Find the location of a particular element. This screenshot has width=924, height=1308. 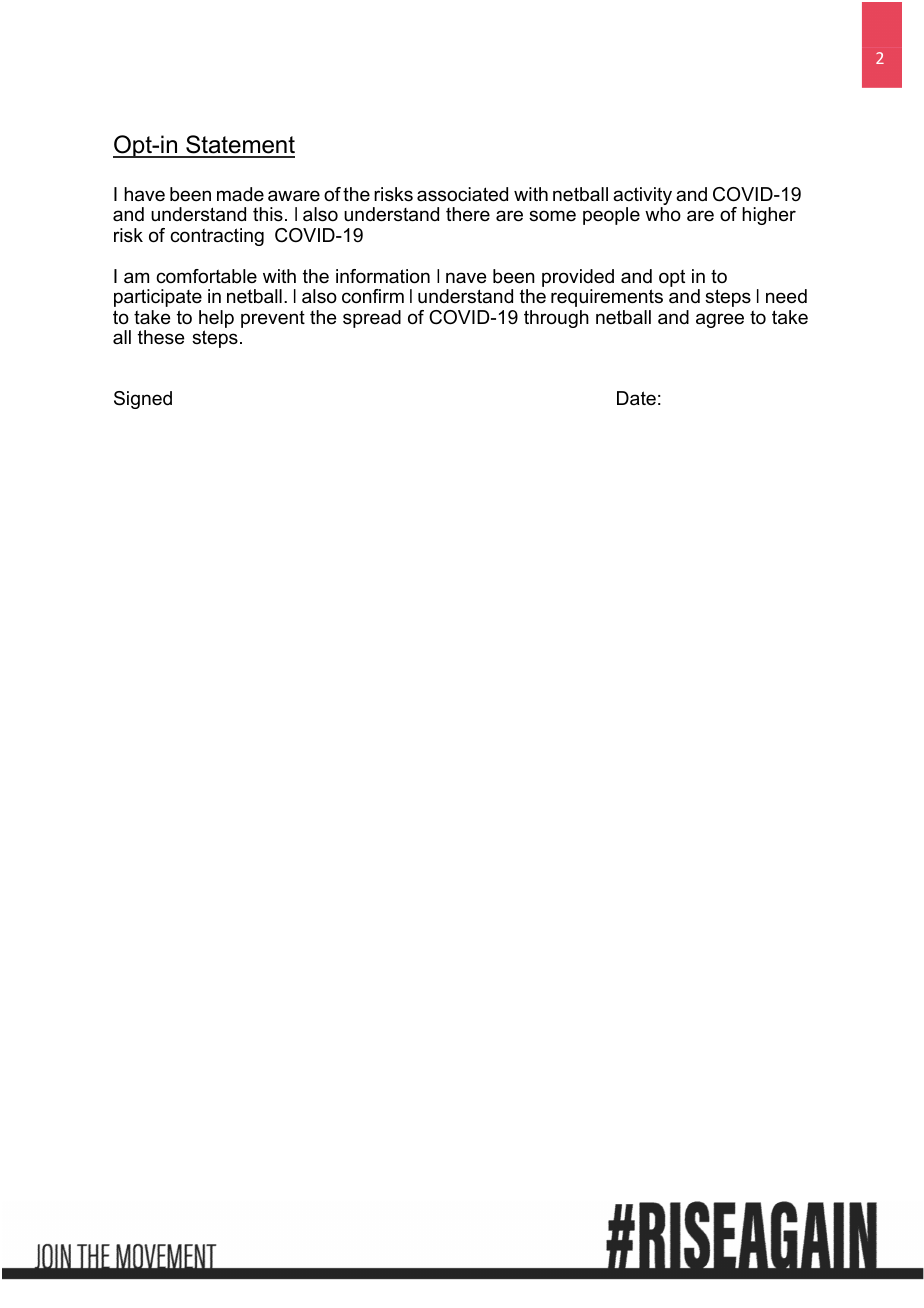

associated is located at coordinates (462, 194).
